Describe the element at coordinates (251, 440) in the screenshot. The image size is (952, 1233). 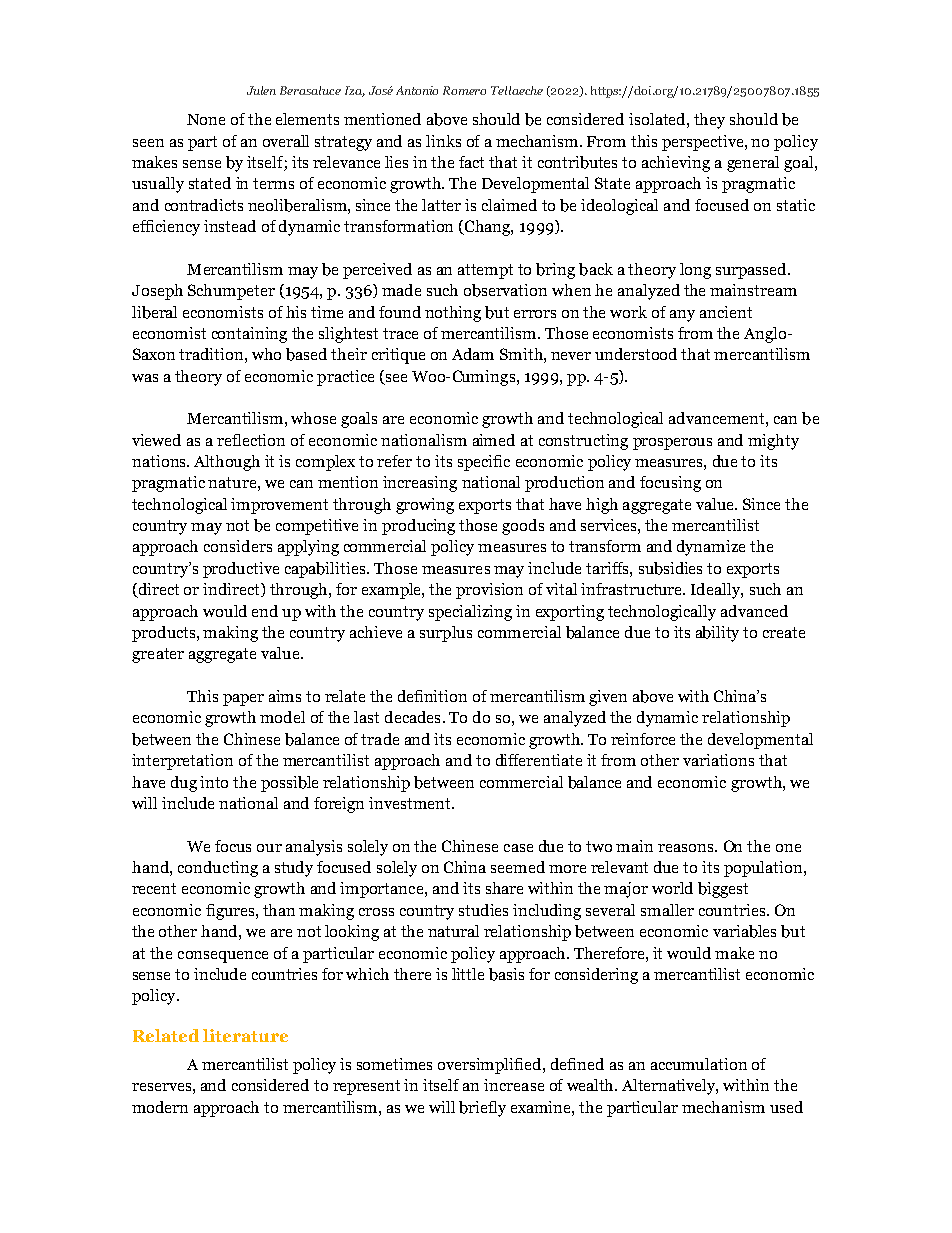
I see `reflection` at that location.
